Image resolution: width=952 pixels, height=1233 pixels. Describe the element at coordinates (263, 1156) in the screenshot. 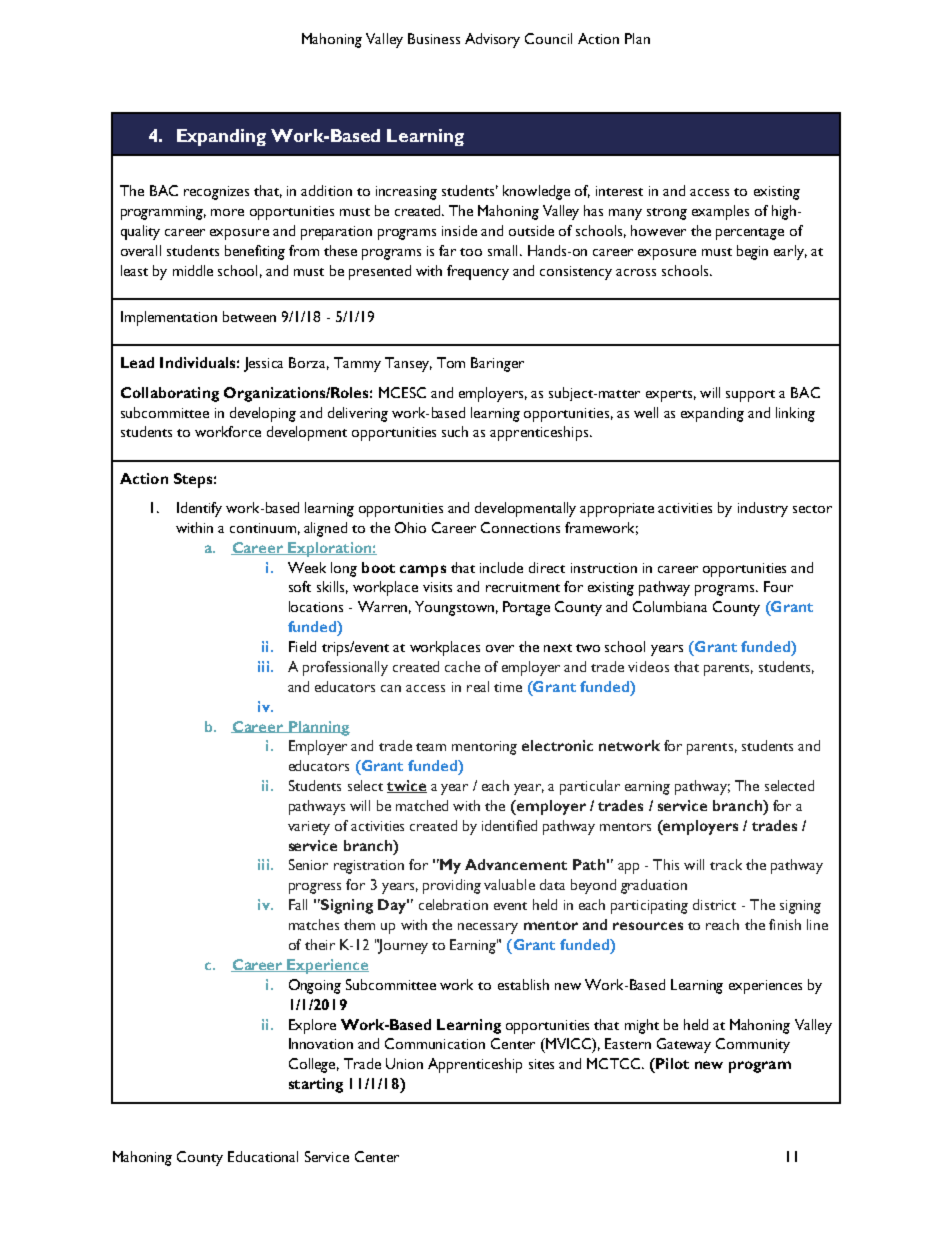

I see `Educational` at that location.
